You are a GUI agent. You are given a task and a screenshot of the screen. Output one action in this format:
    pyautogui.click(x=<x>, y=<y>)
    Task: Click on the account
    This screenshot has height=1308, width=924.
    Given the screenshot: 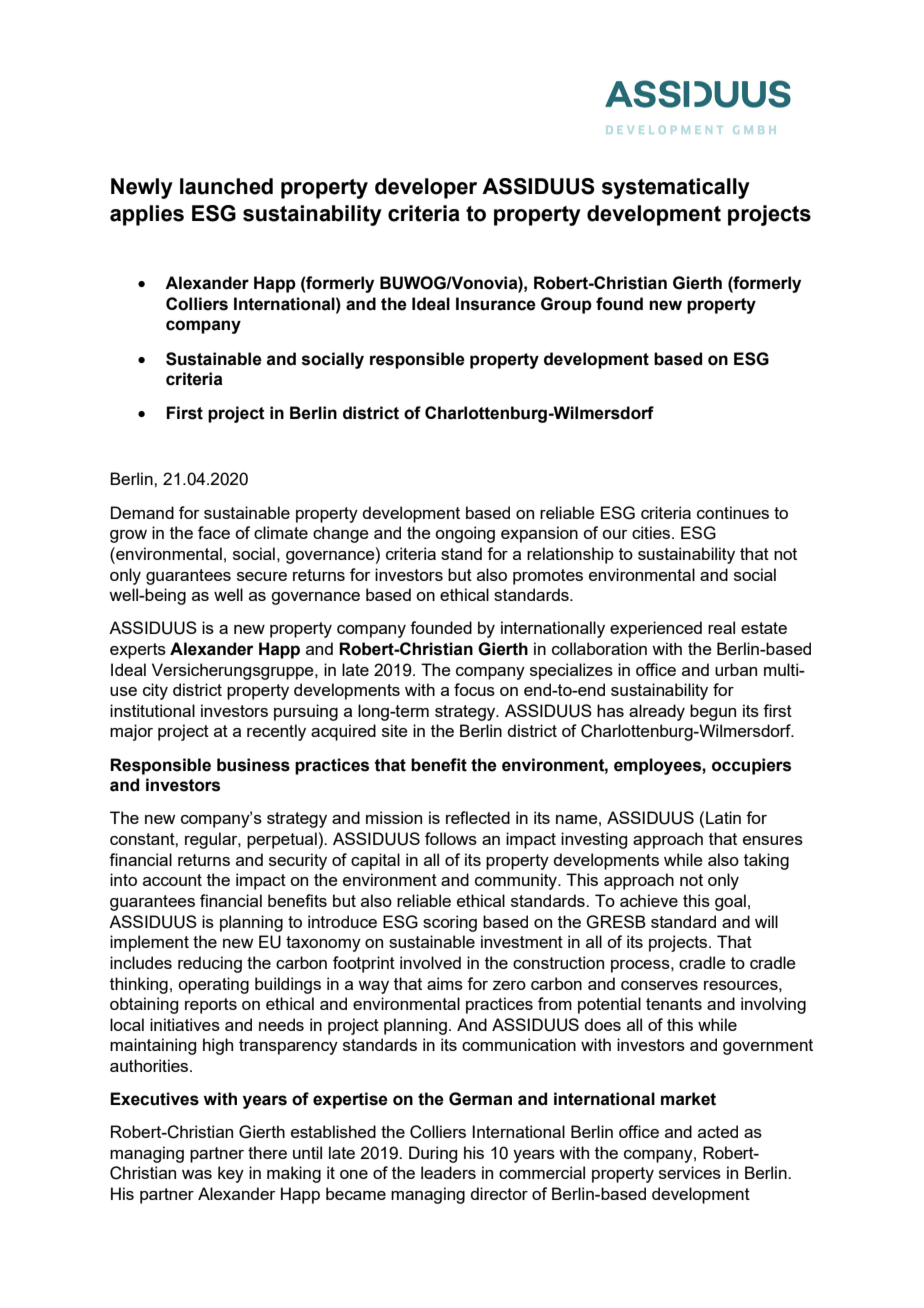 What is the action you would take?
    pyautogui.click(x=172, y=880)
